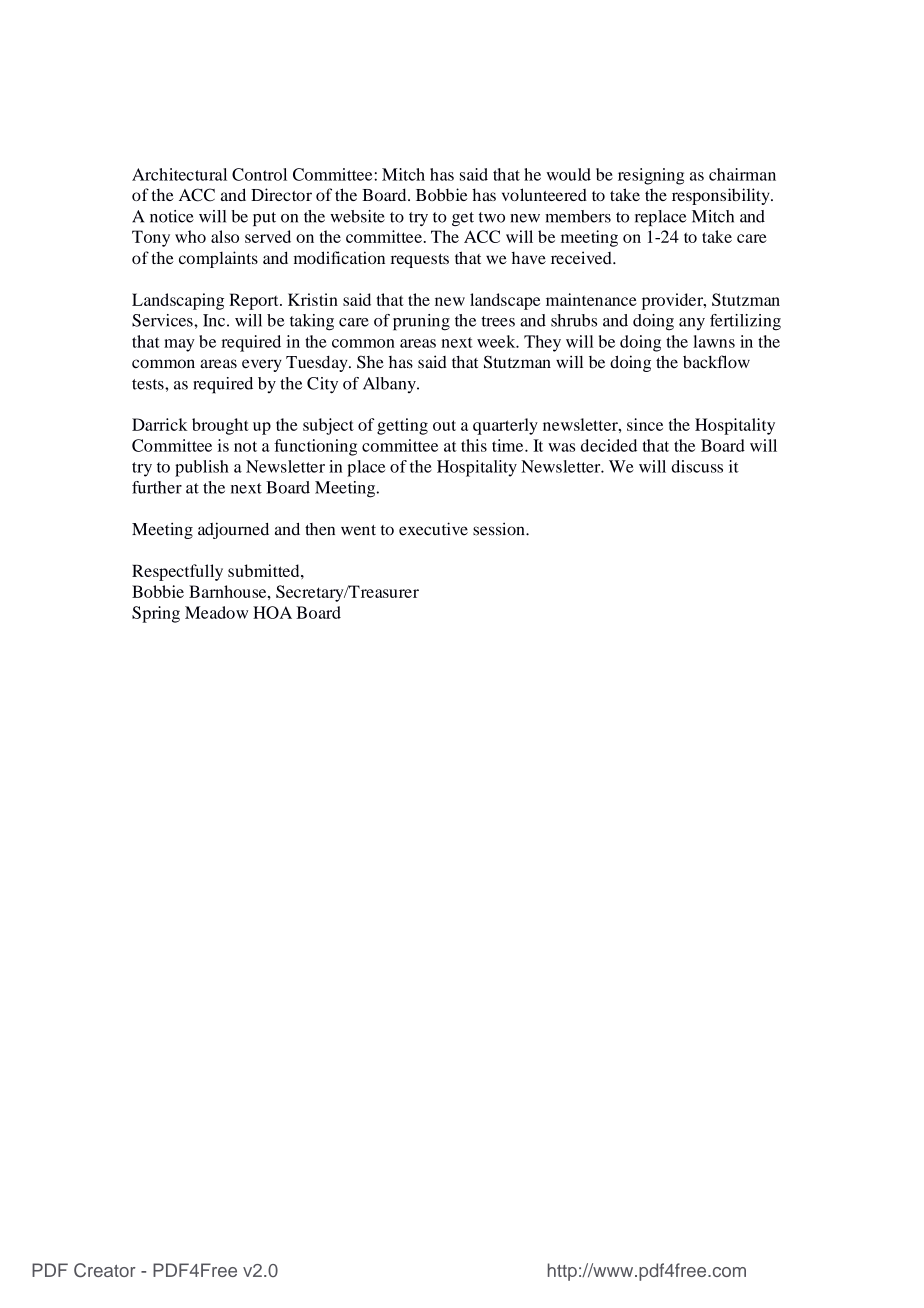  What do you see at coordinates (105, 1270) in the page?
I see `Creator` at bounding box center [105, 1270].
